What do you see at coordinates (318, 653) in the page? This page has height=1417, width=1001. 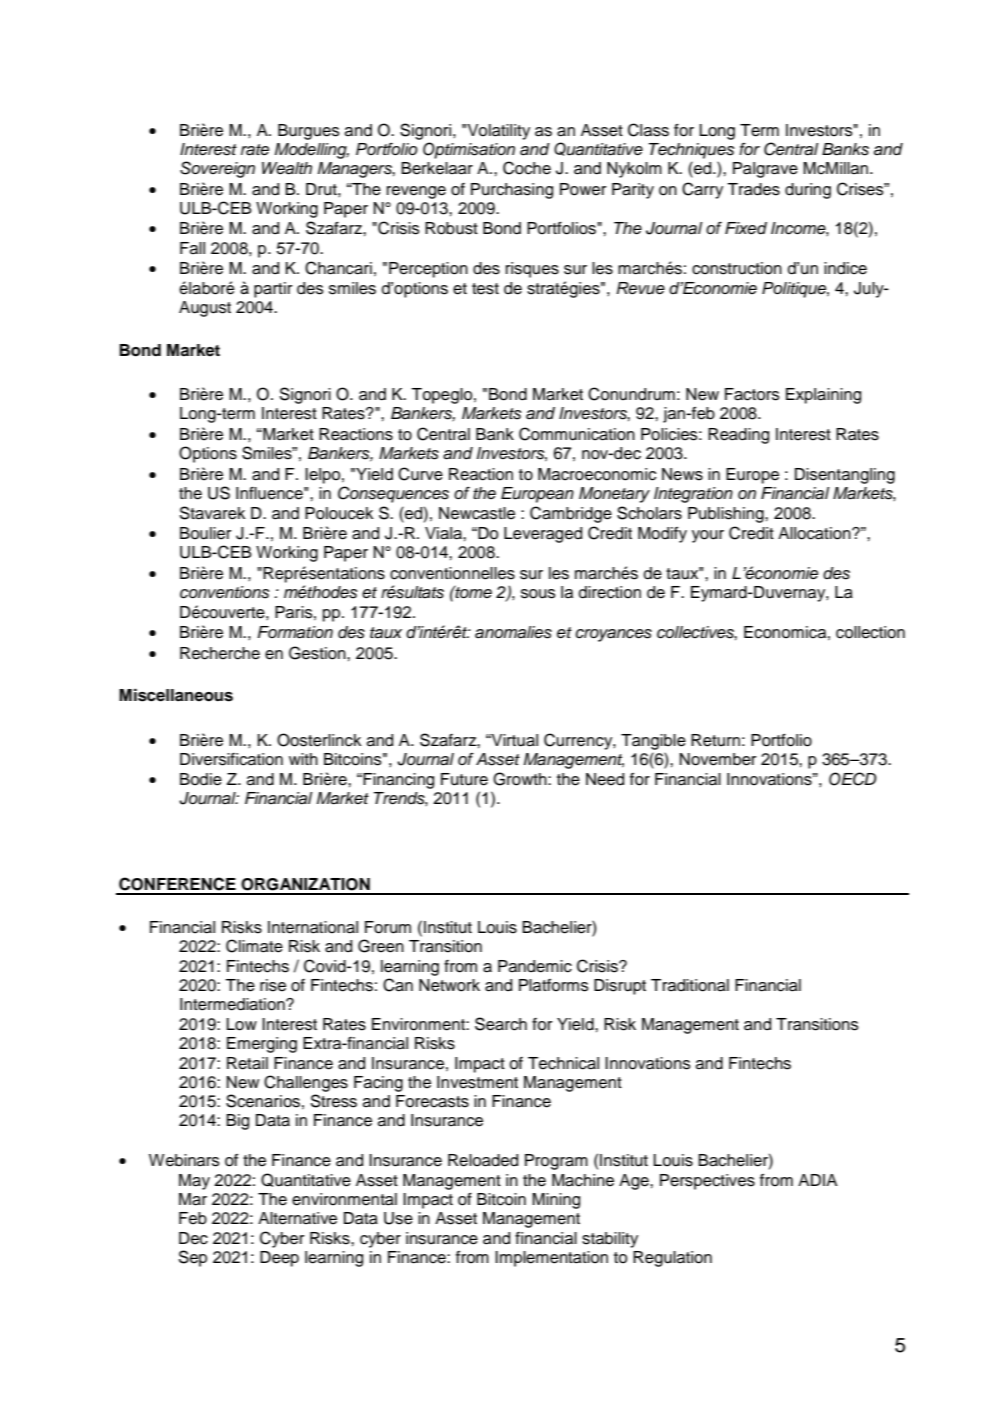 I see `Gestion` at bounding box center [318, 653].
